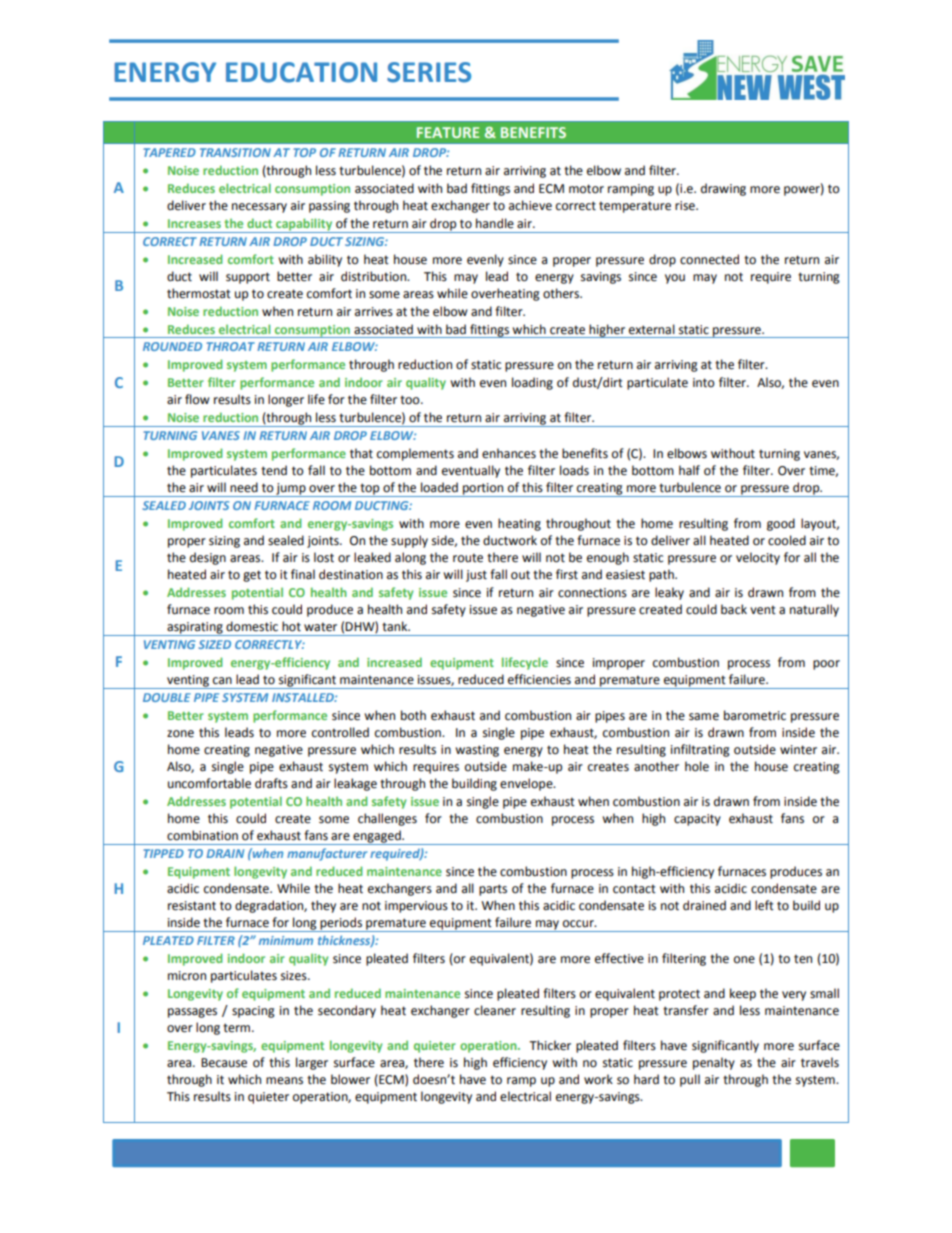  Describe the element at coordinates (235, 152) in the document. I see `TRANSITION` at that location.
